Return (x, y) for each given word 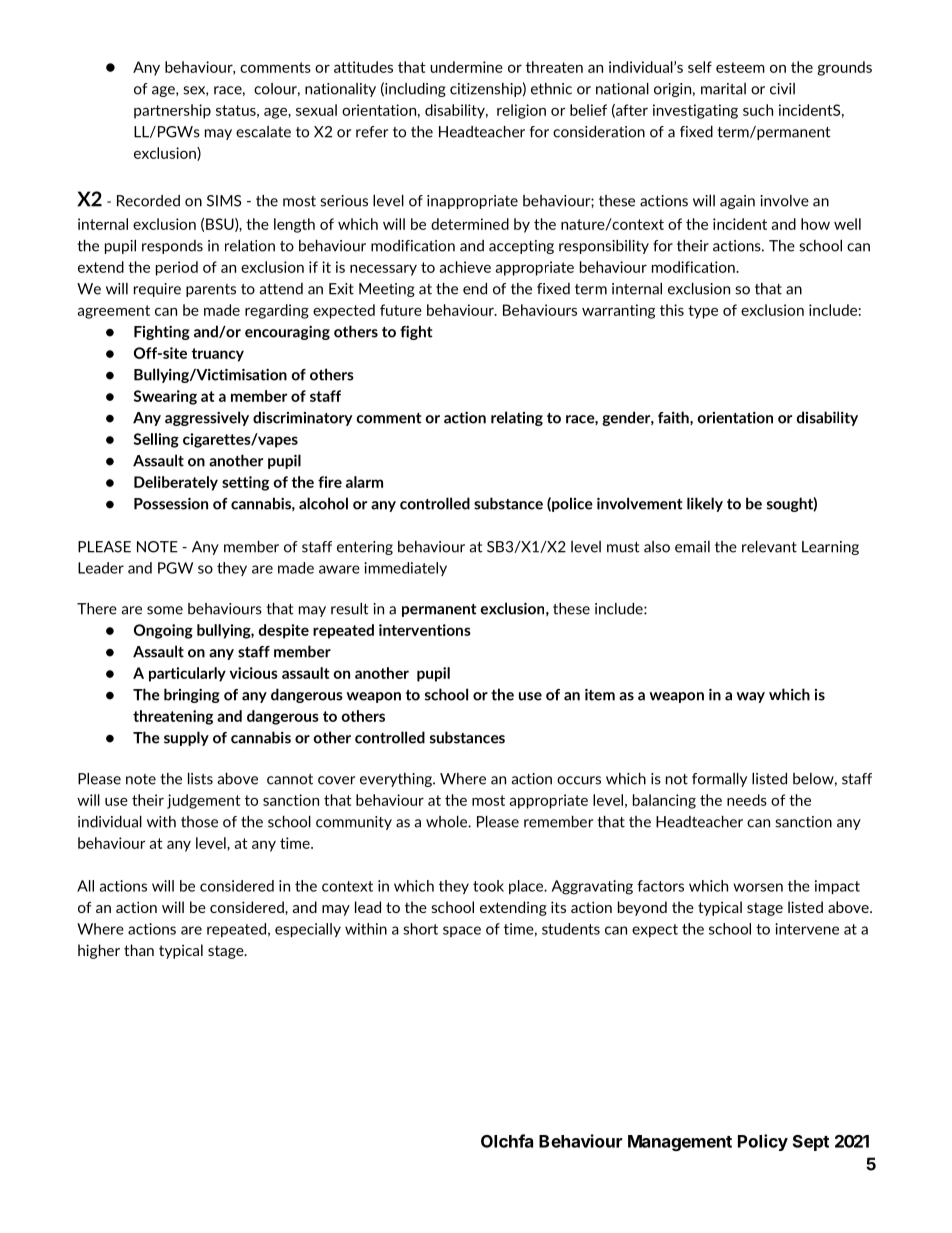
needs (747, 800)
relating (517, 418)
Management (680, 1143)
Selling (156, 440)
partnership (172, 111)
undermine (466, 67)
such (758, 110)
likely (705, 504)
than (139, 950)
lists (200, 779)
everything (397, 780)
